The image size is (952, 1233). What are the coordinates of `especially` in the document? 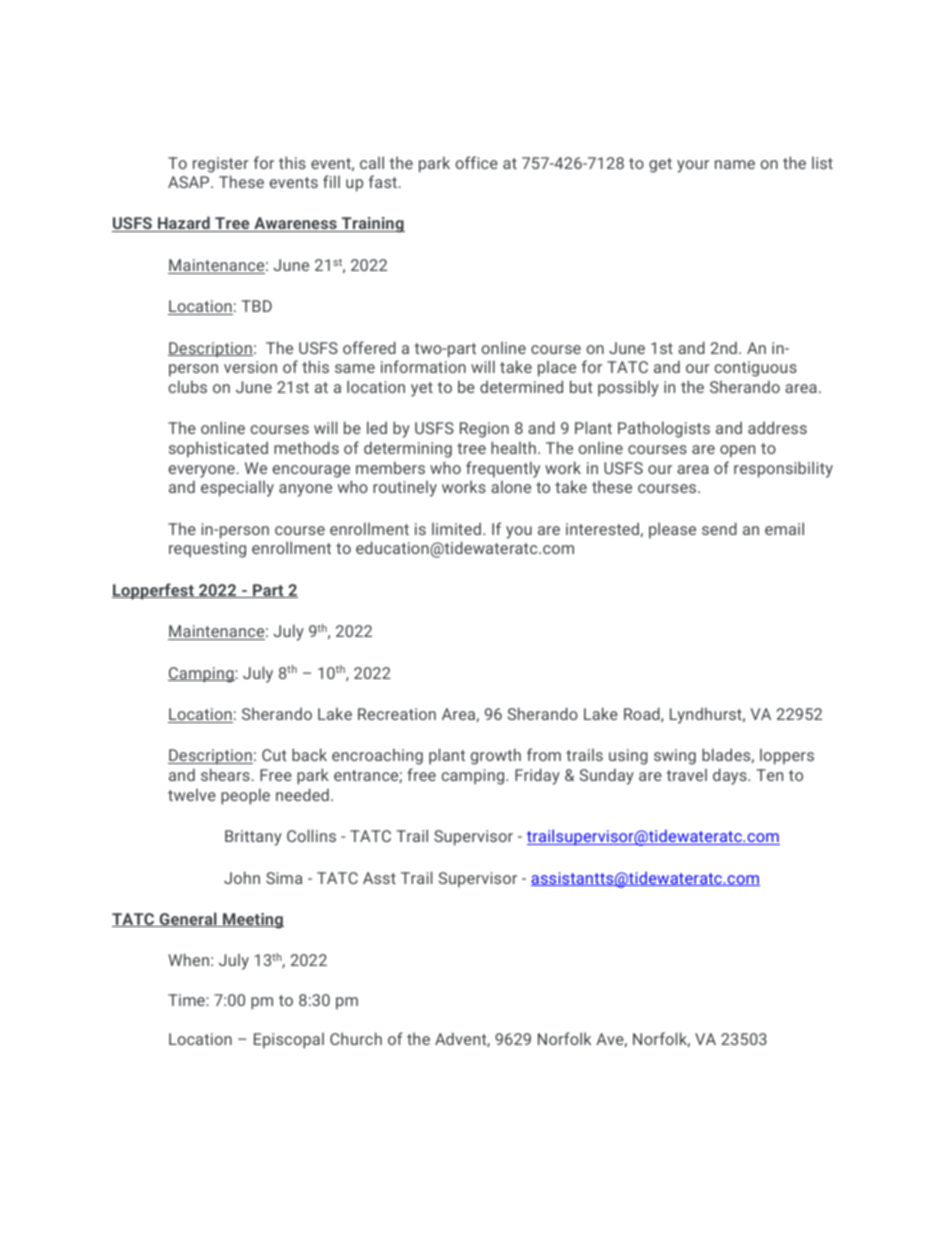 It's located at (237, 489).
